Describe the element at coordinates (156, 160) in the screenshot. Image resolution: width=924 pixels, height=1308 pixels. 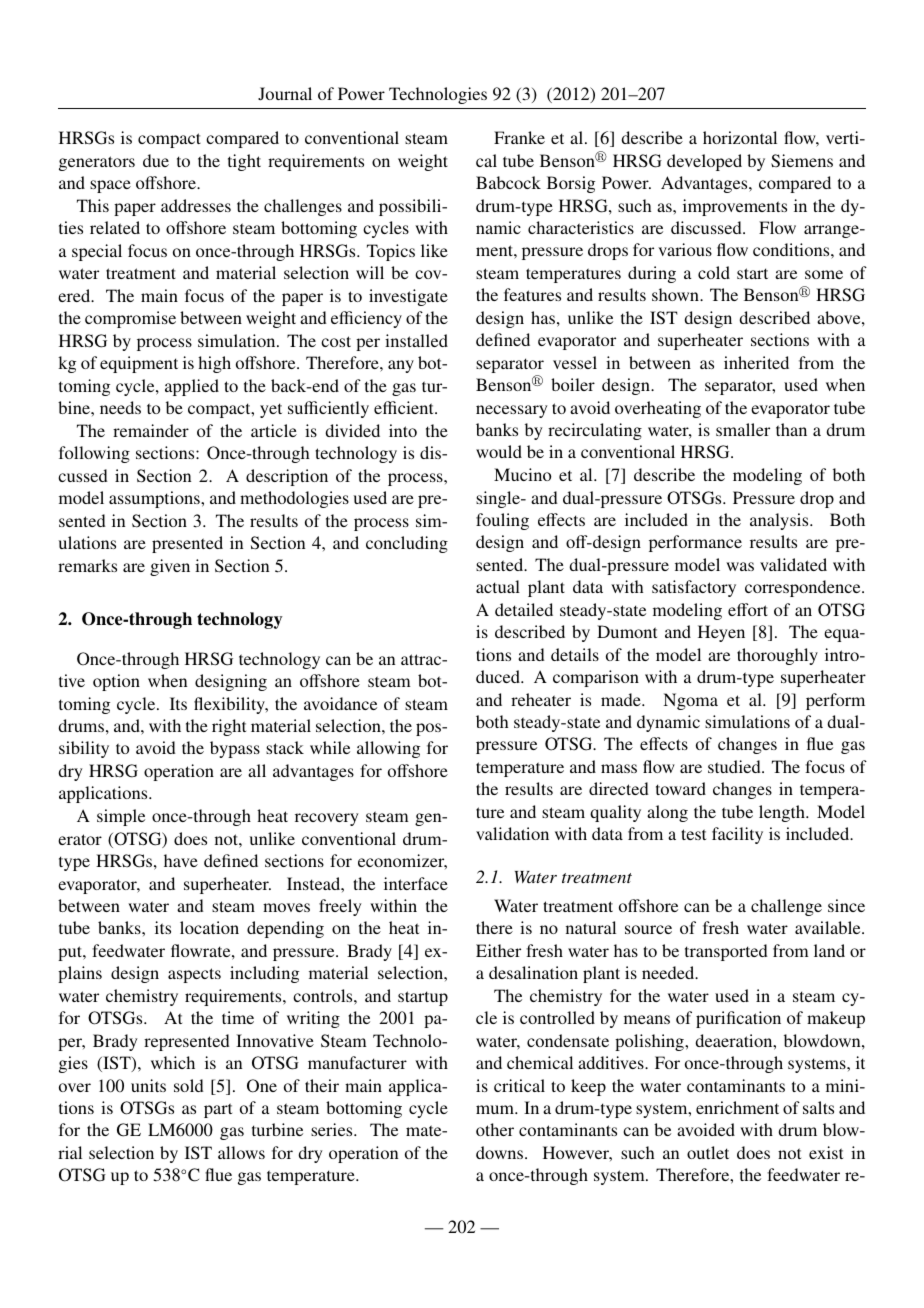
I see `due` at that location.
